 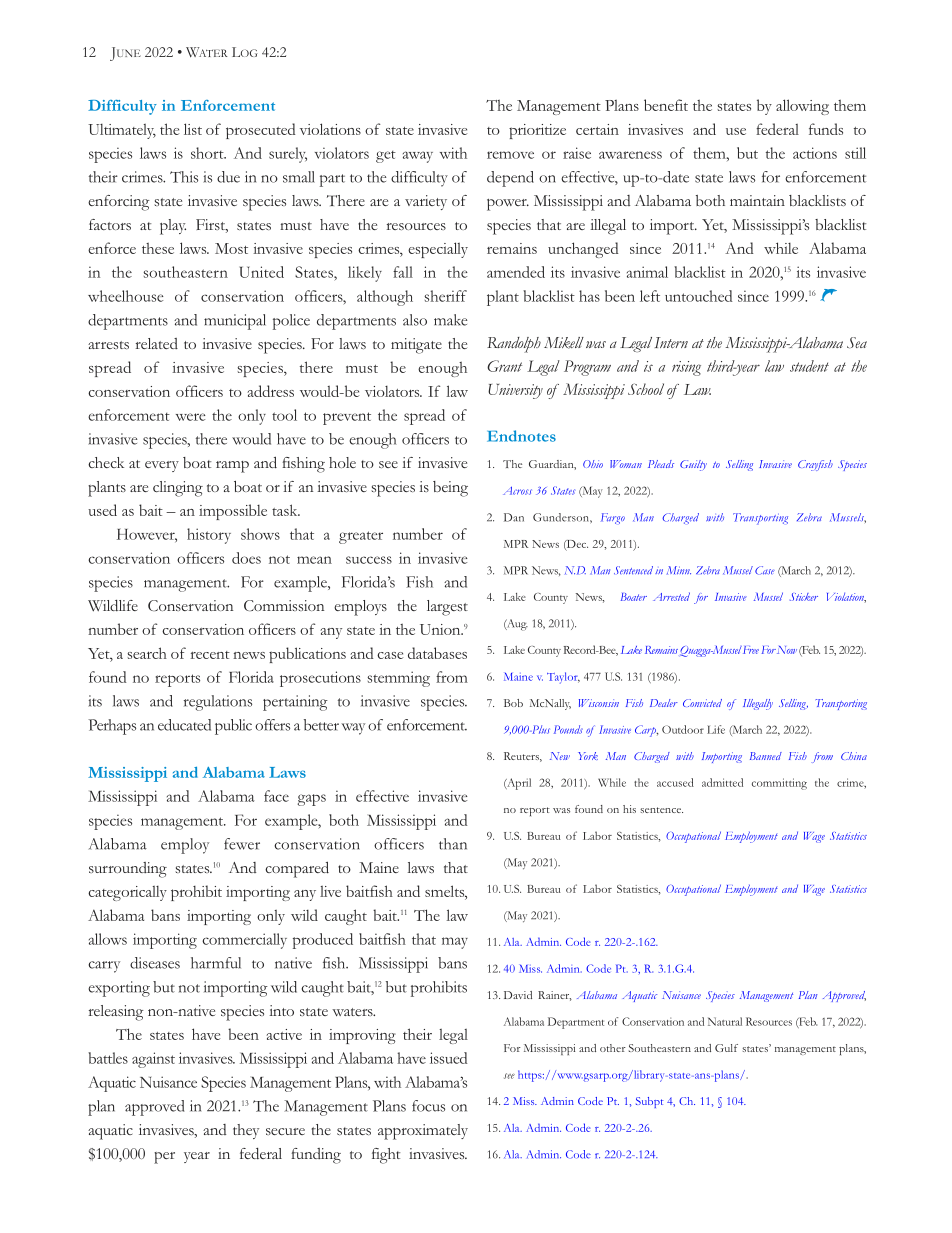 I want to click on Free, so click(x=749, y=650).
